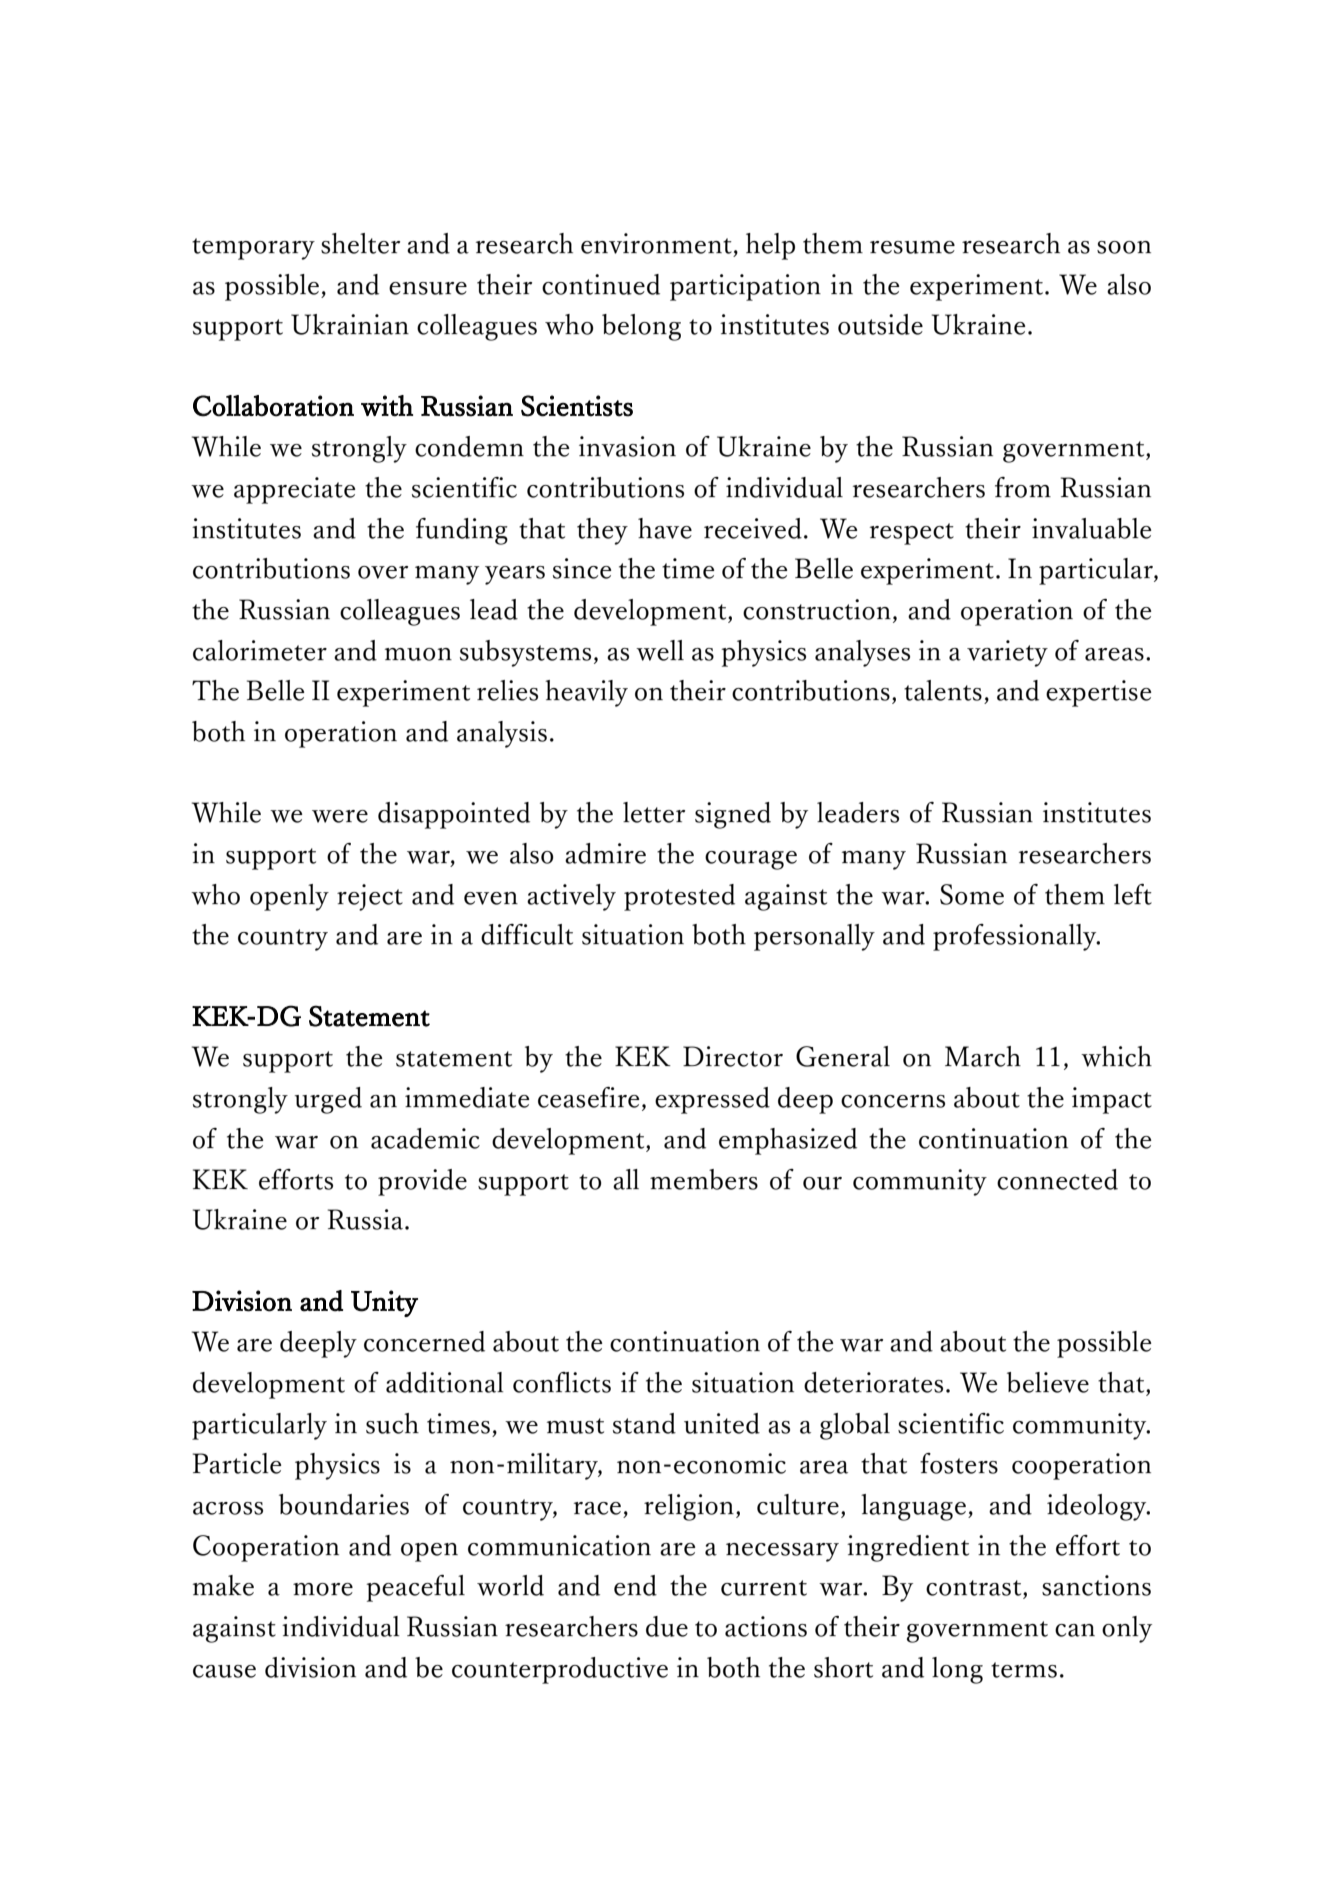 The width and height of the screenshot is (1344, 1903). What do you see at coordinates (340, 816) in the screenshot?
I see `were` at bounding box center [340, 816].
